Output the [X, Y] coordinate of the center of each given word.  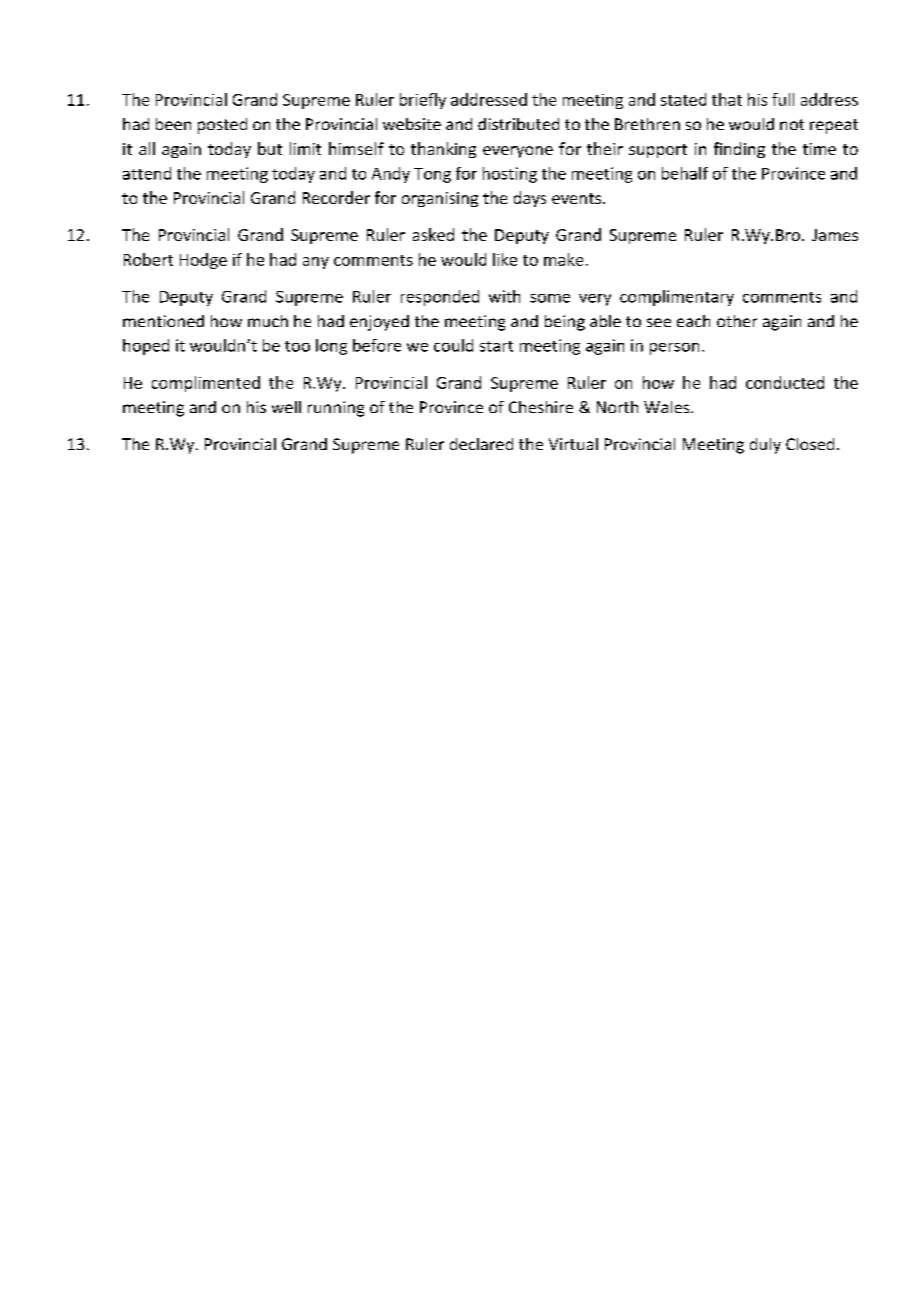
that [727, 99]
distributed [518, 124]
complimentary [677, 298]
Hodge [203, 261]
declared [481, 444]
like [505, 259]
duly [765, 446]
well [286, 407]
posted [222, 126]
